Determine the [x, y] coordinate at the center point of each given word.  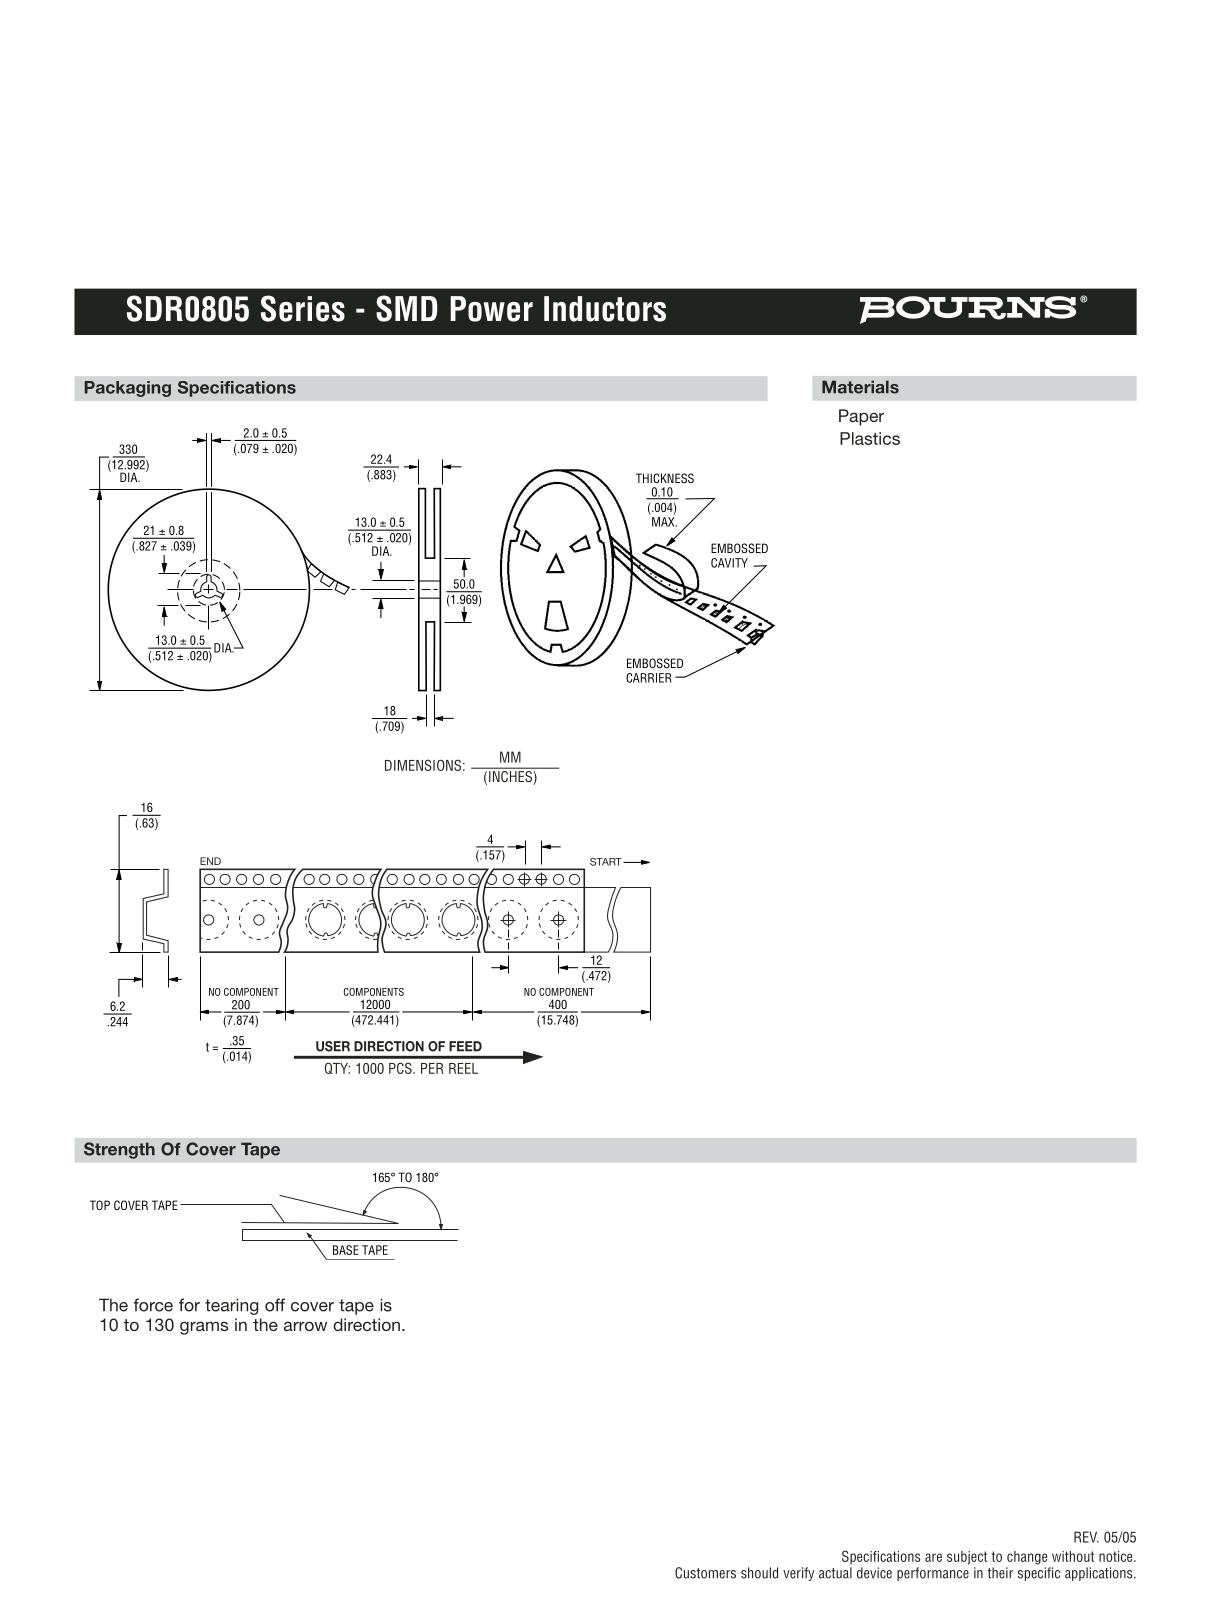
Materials [860, 387]
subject [967, 1558]
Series [303, 308]
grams [204, 1328]
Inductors [605, 309]
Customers [705, 1573]
